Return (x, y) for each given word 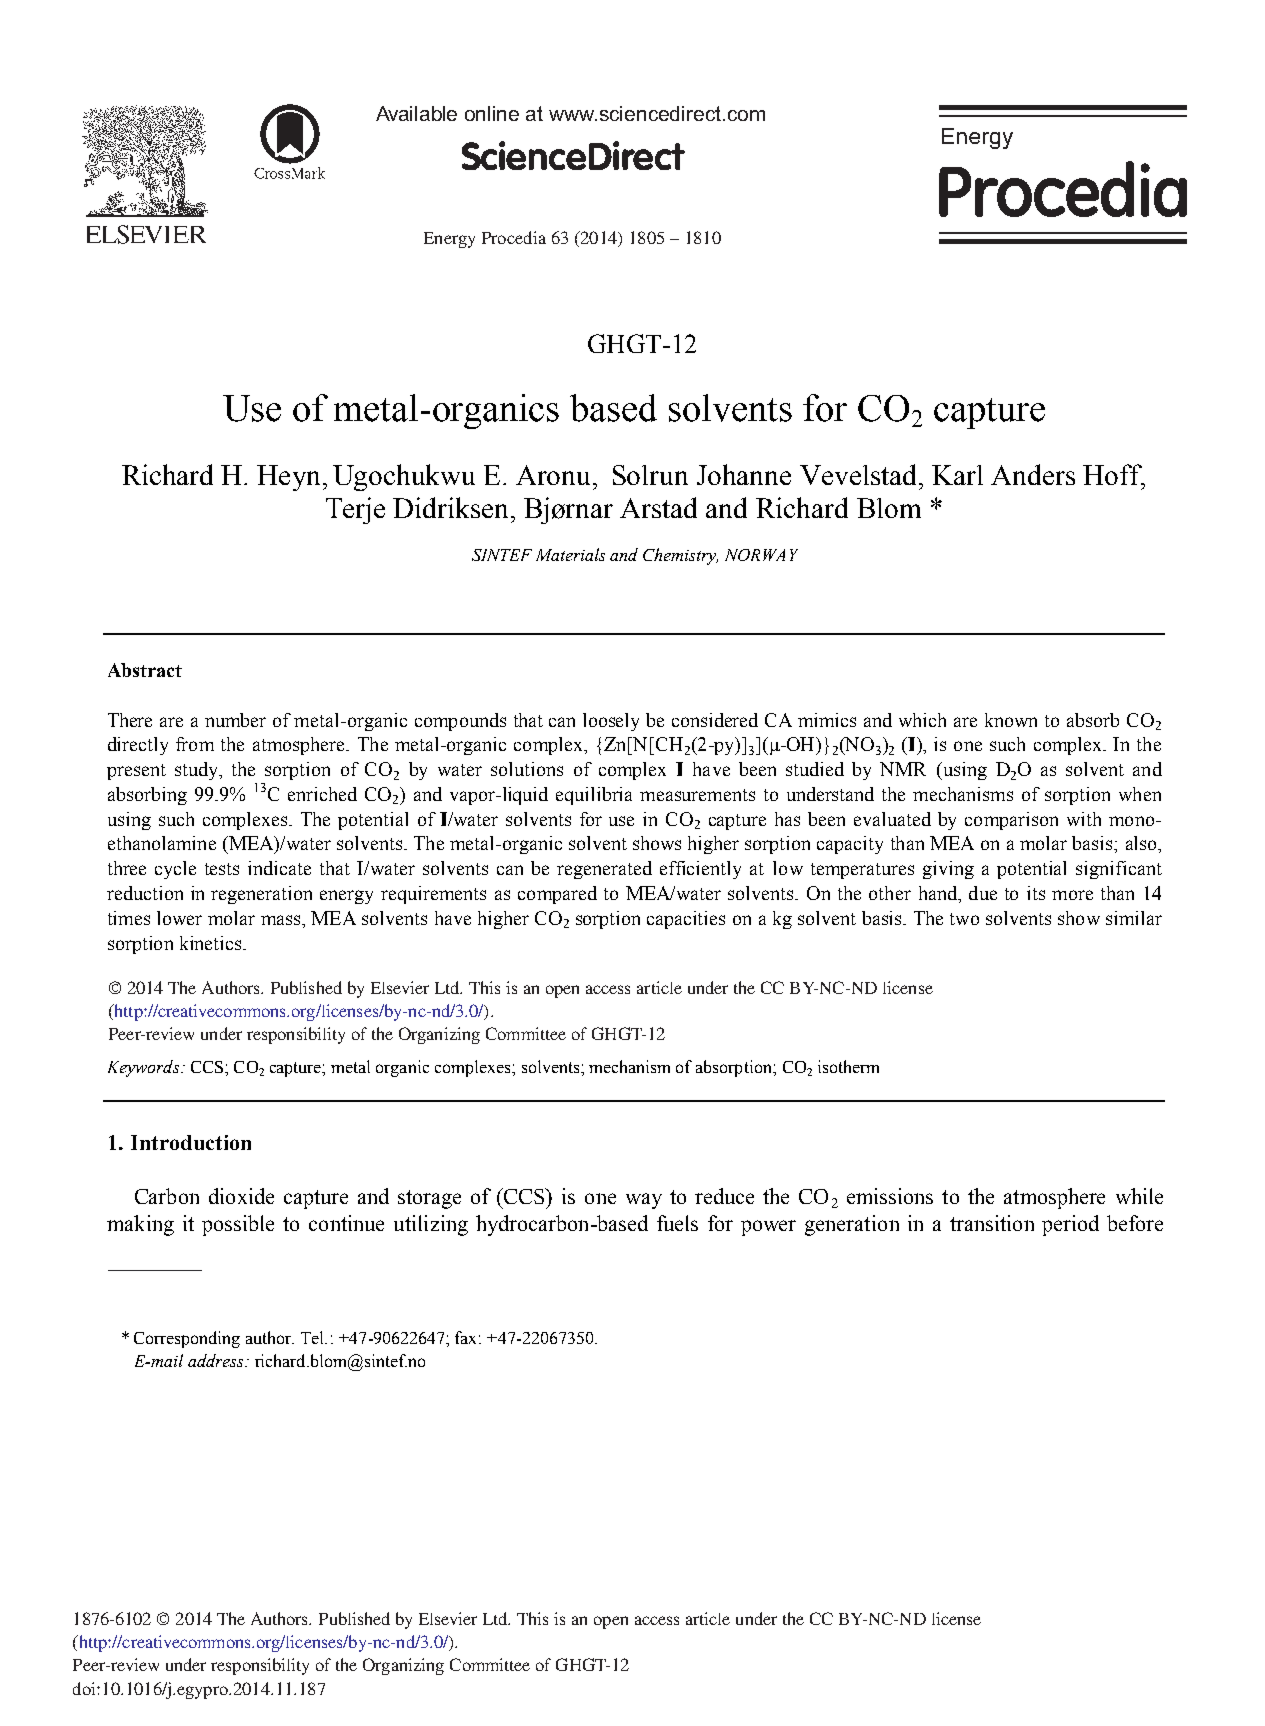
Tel (314, 1337)
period (1070, 1225)
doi (85, 1688)
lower (179, 918)
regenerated (604, 870)
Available (416, 113)
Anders (1033, 474)
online (492, 113)
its (1036, 893)
